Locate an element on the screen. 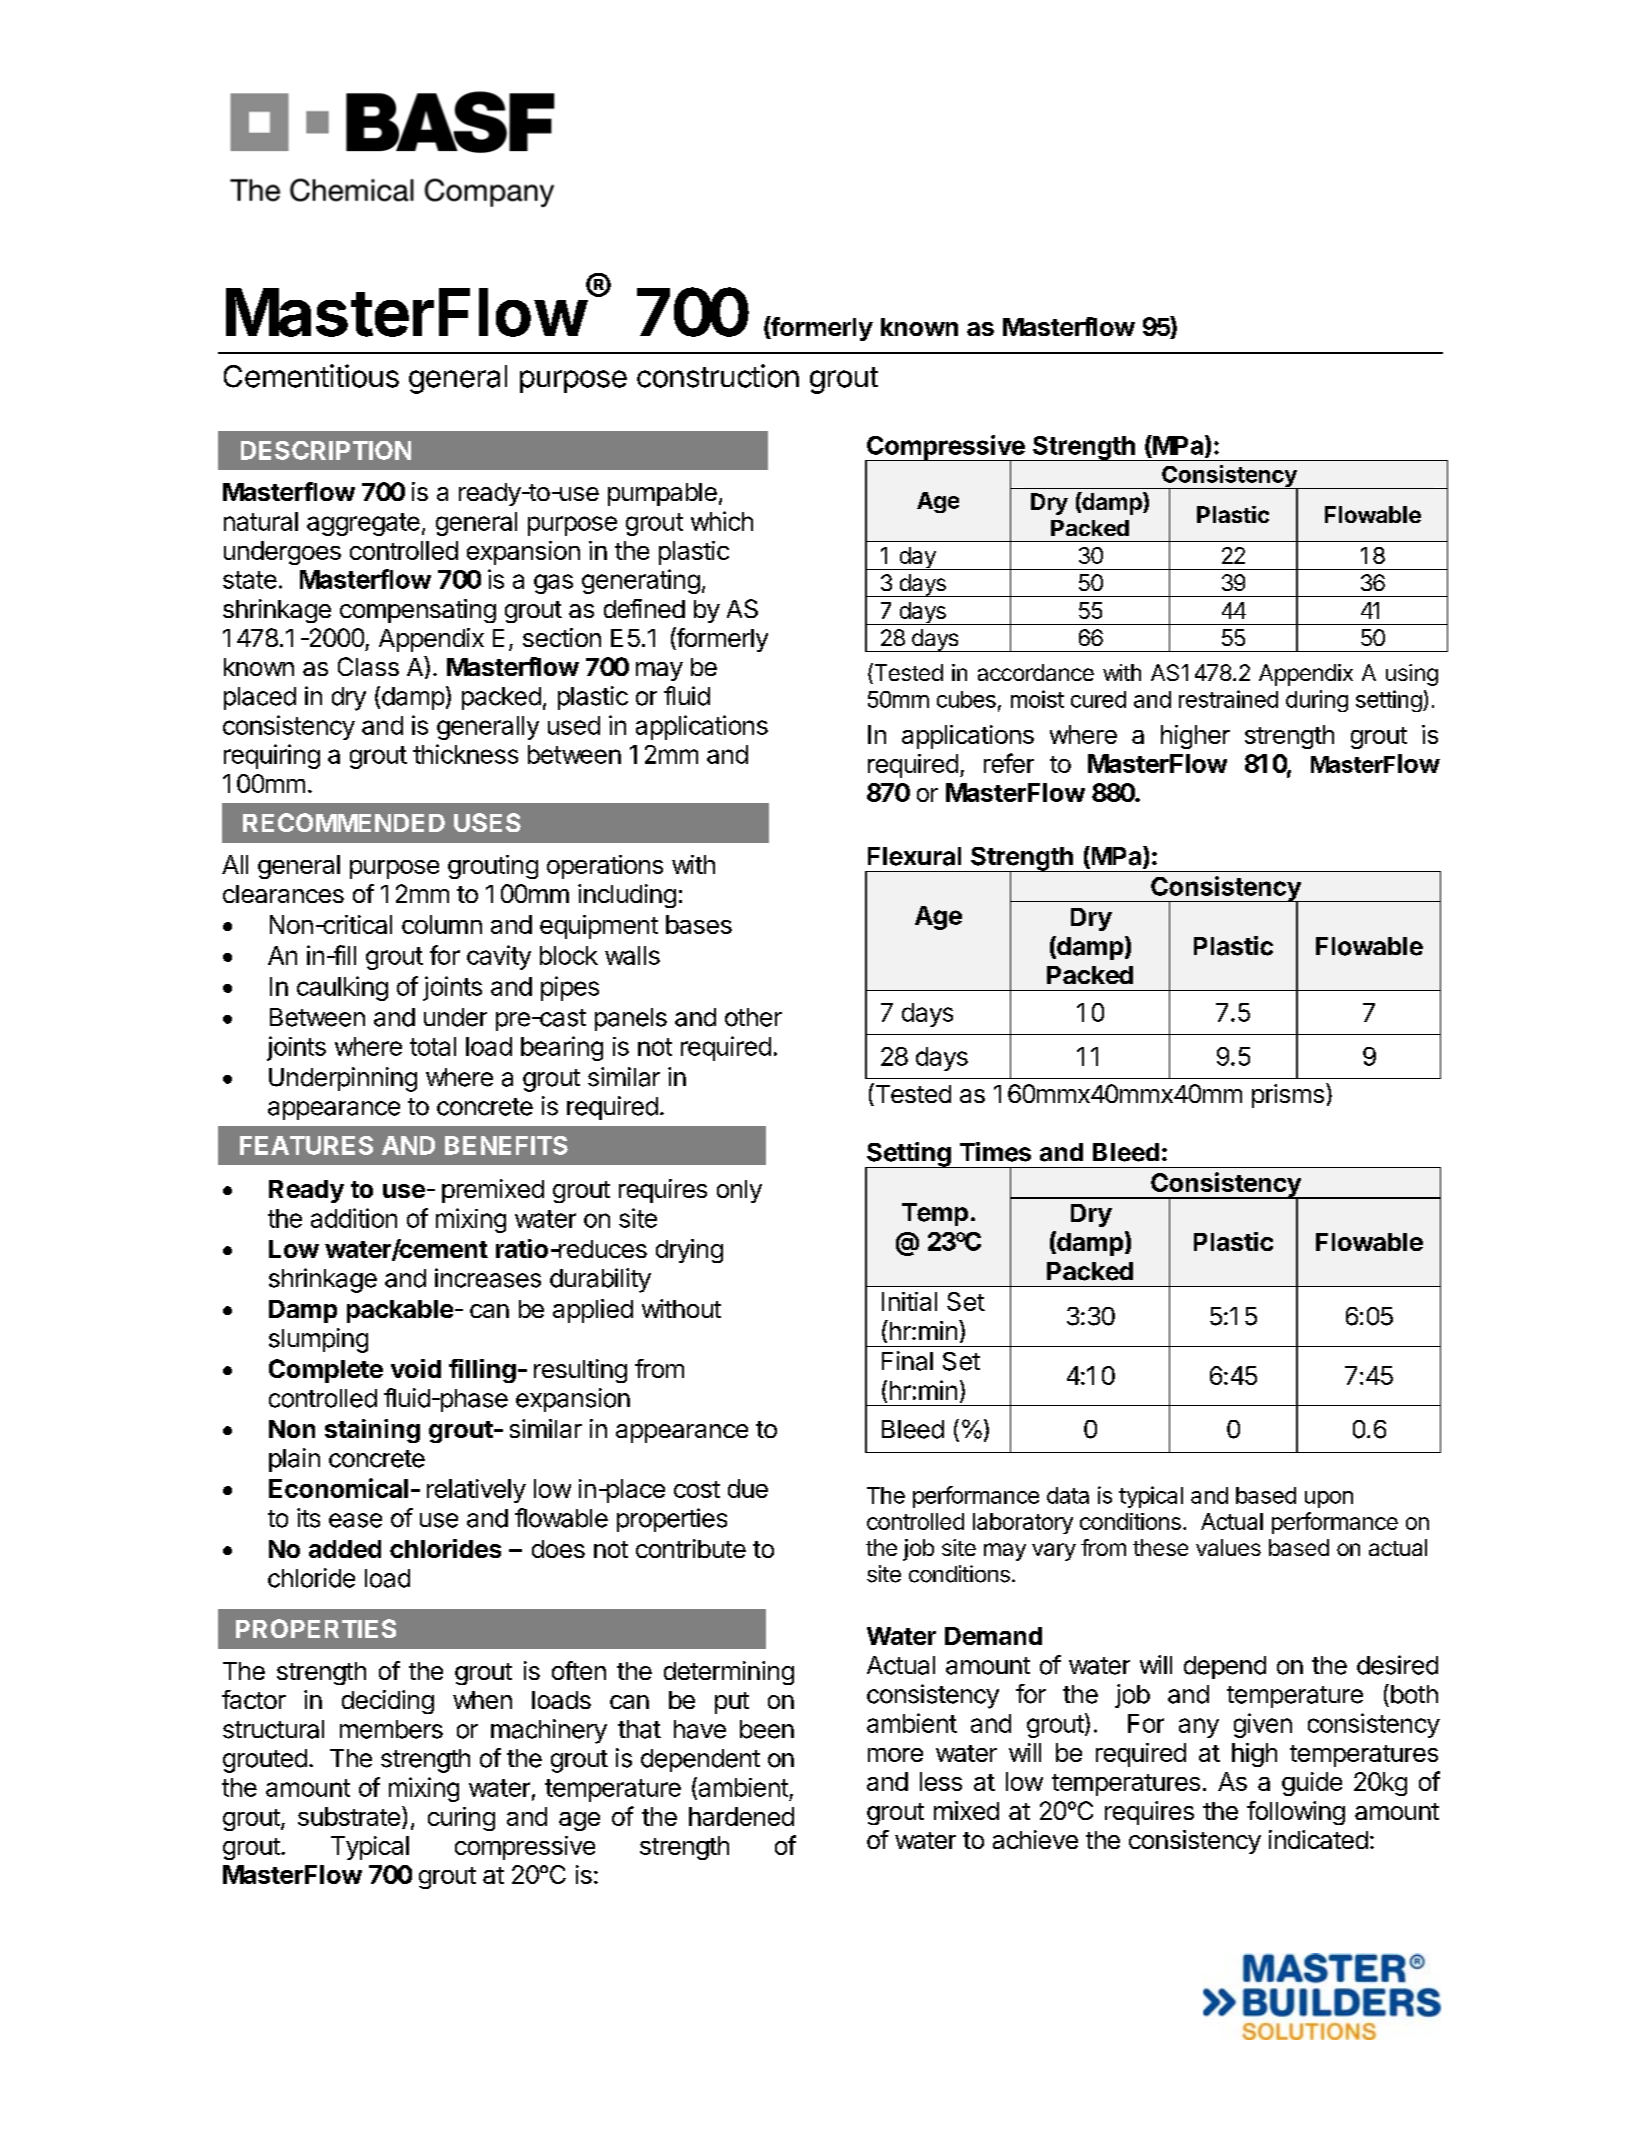  more is located at coordinates (895, 1755).
